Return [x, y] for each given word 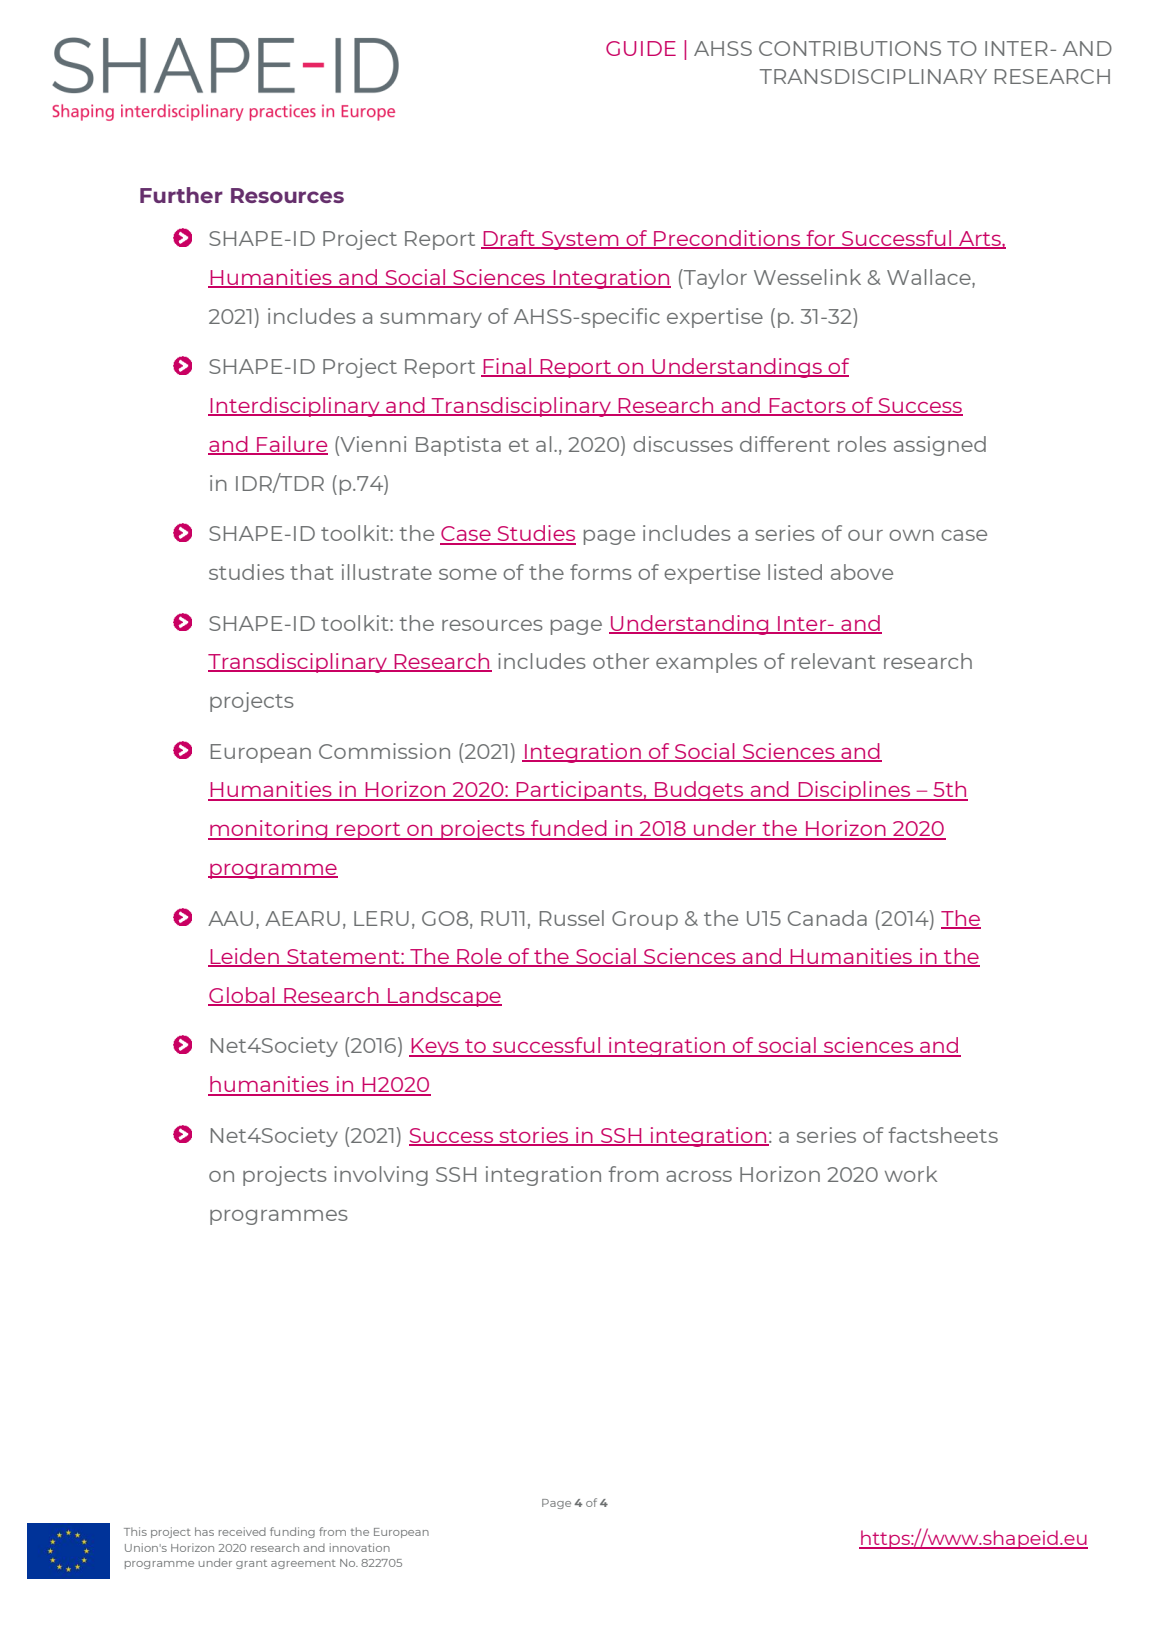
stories [534, 1136]
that [311, 572]
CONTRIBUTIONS [850, 48]
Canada [827, 918]
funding [292, 1532]
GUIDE [641, 48]
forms [601, 572]
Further [181, 195]
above [862, 572]
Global [242, 996]
